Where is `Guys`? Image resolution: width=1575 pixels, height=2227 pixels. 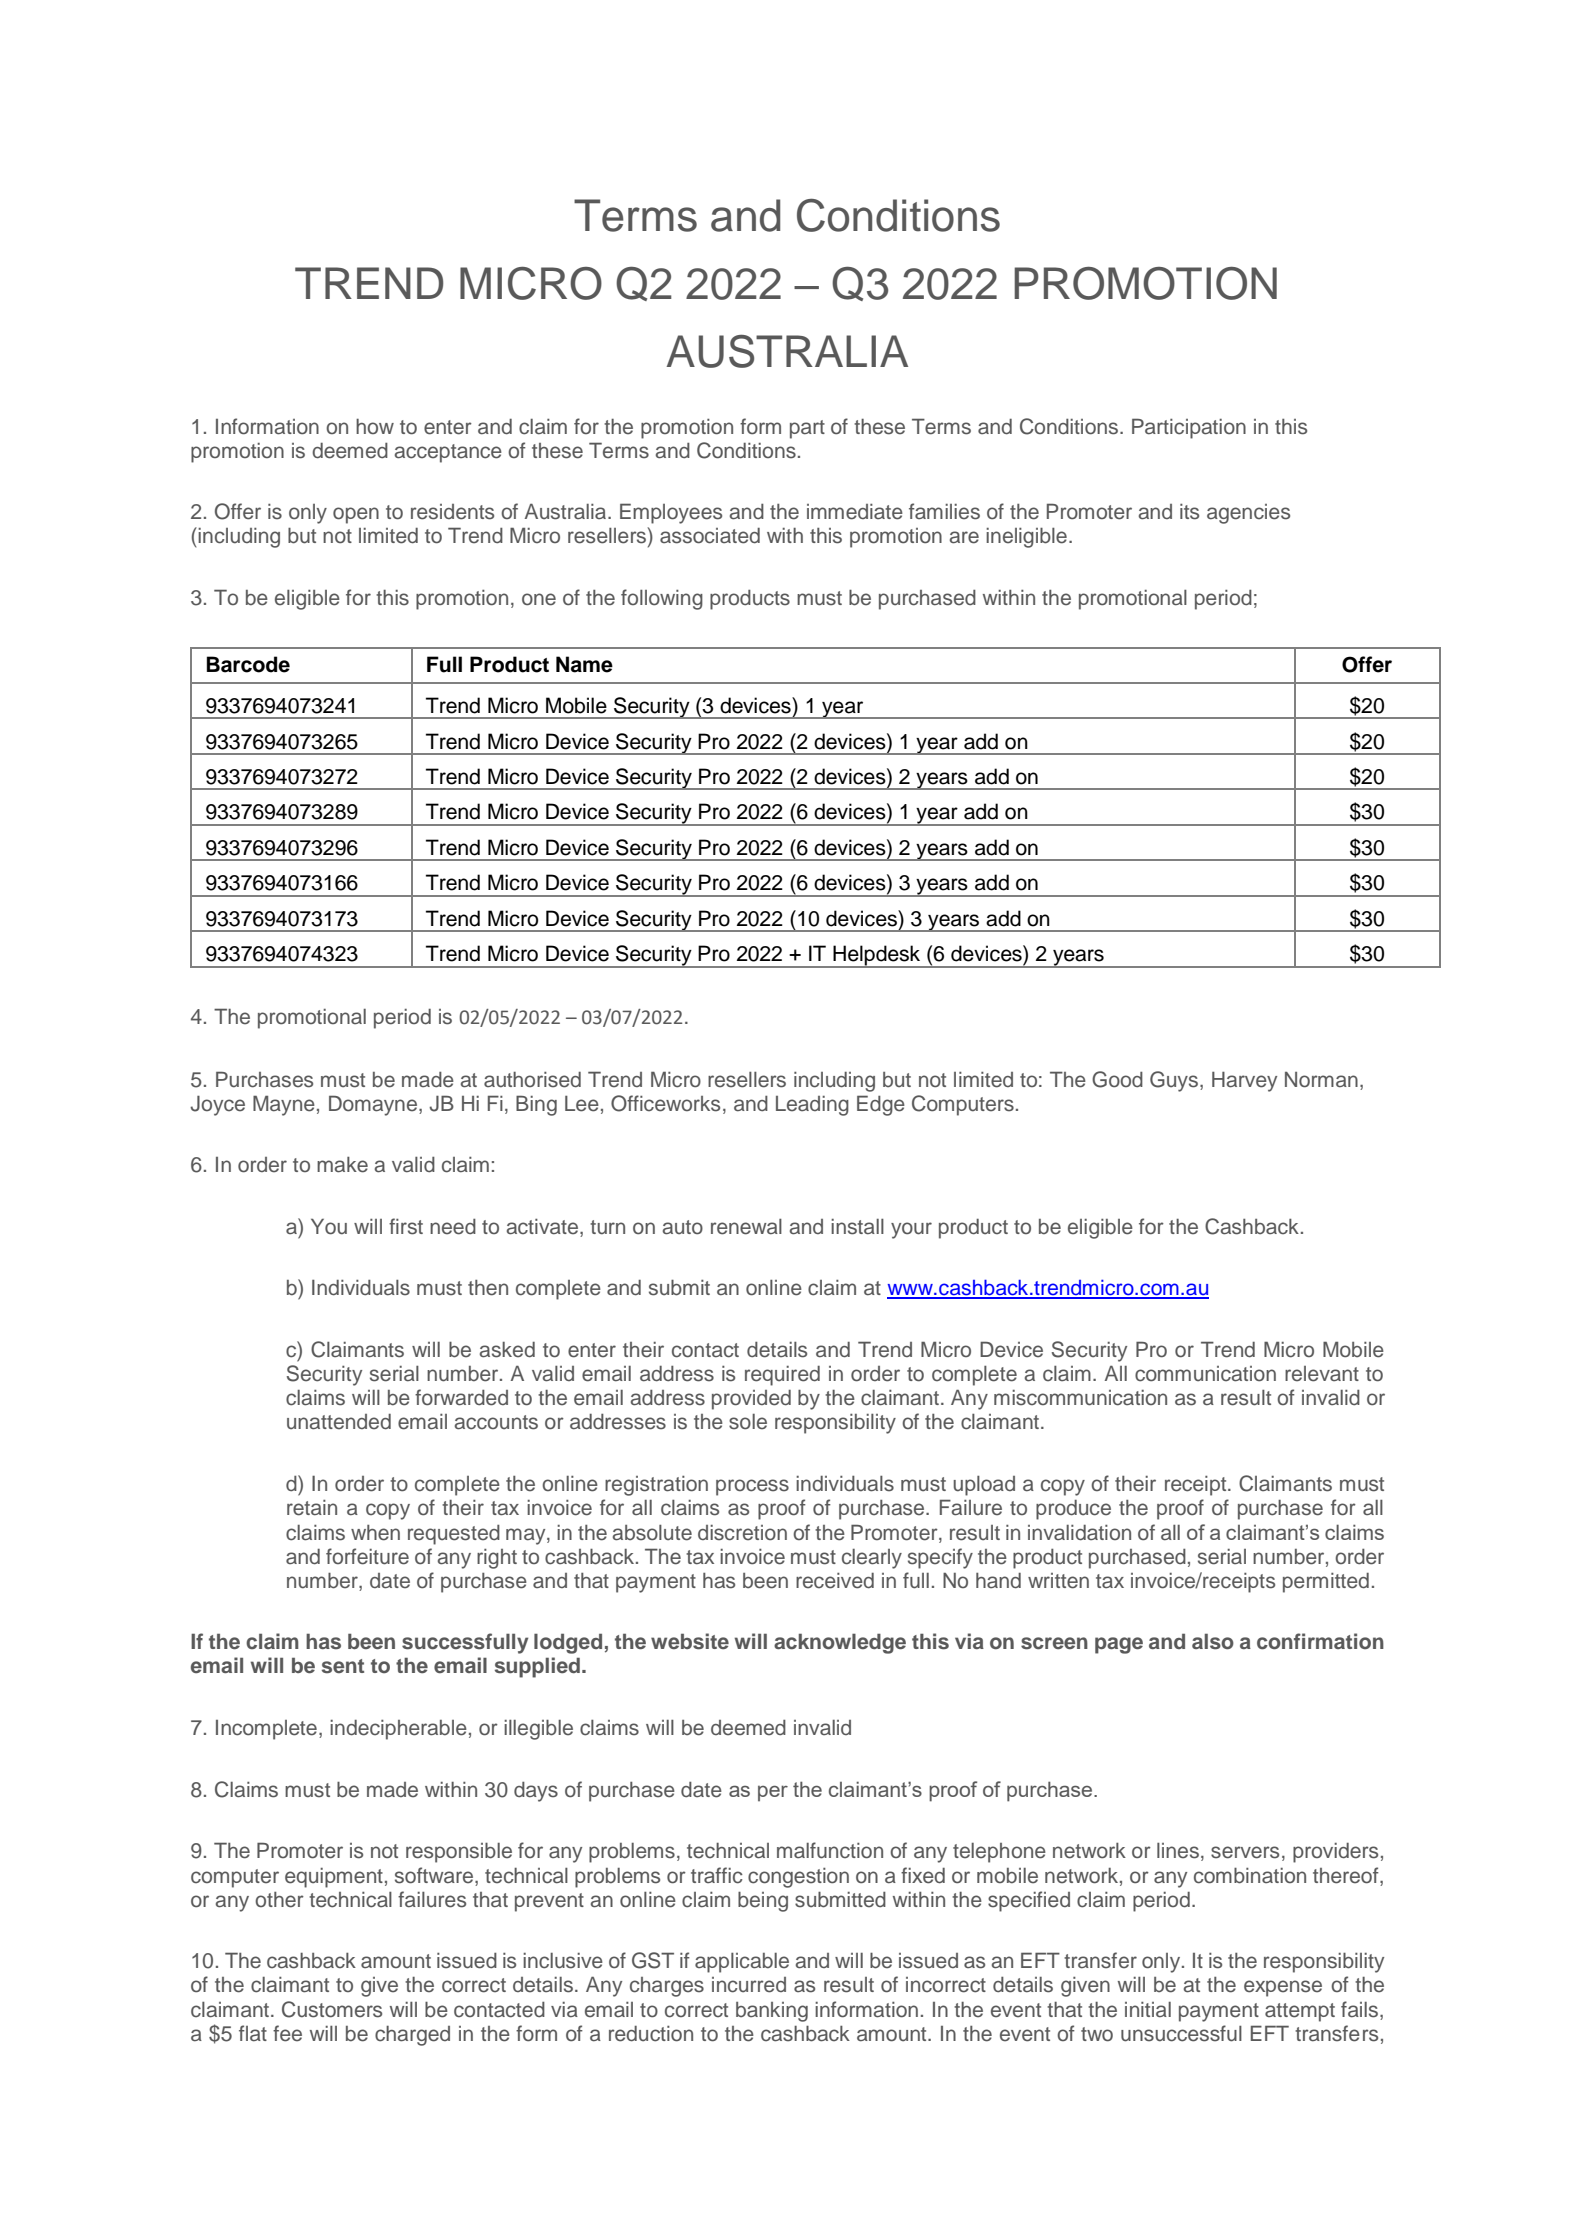
Guys is located at coordinates (1174, 1081).
